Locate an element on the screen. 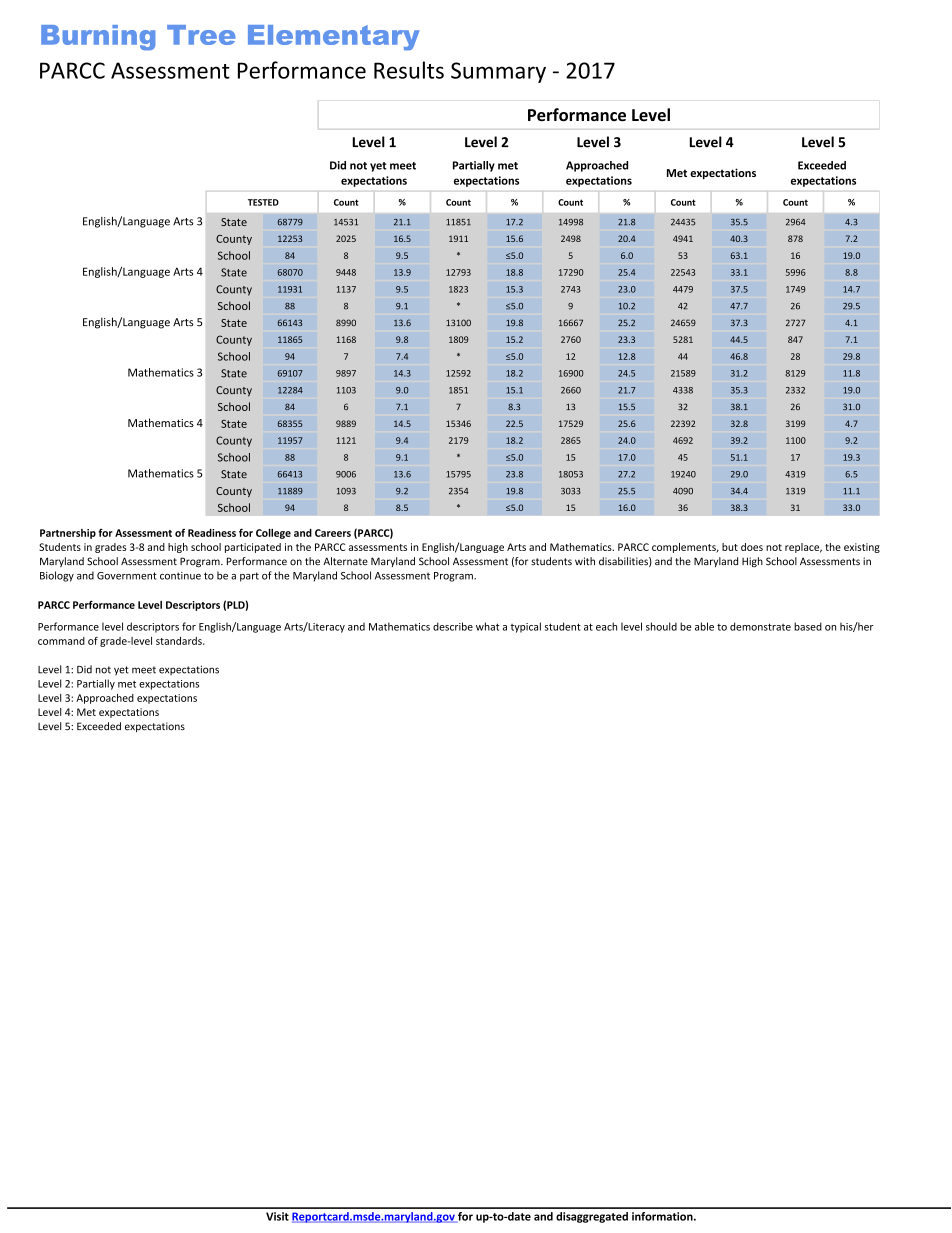  Summary is located at coordinates (498, 72).
